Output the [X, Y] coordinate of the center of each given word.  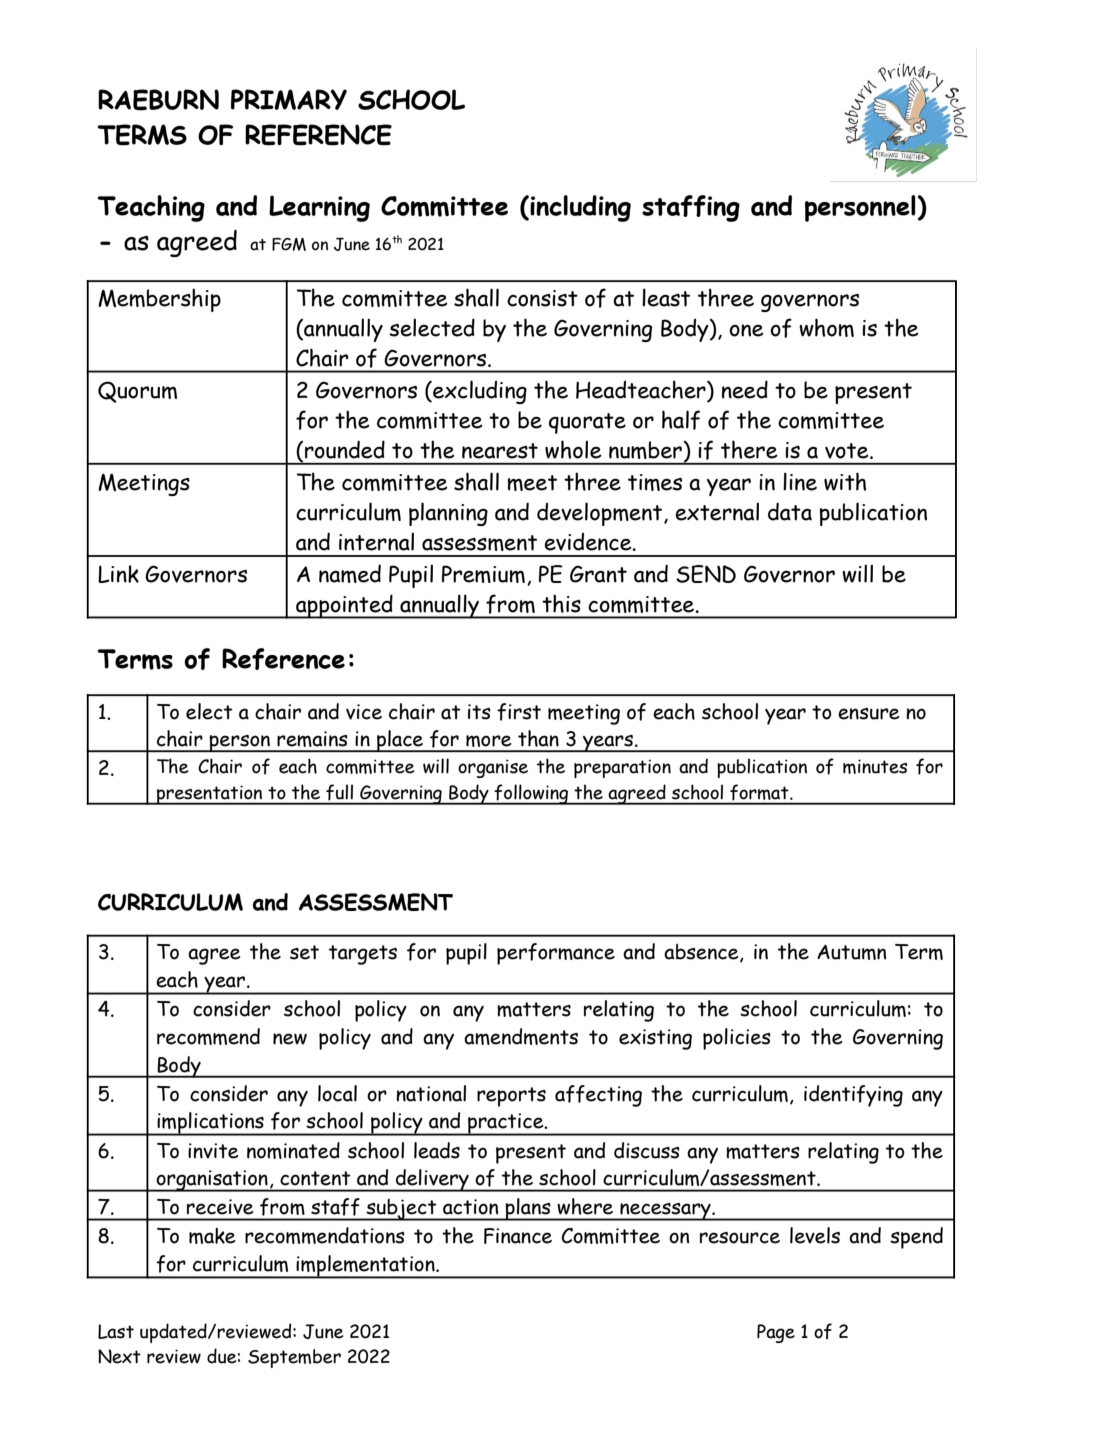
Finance [518, 1236]
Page [776, 1333]
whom [826, 327]
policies [737, 1039]
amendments [521, 1036]
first [519, 712]
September [294, 1358]
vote [848, 451]
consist [542, 298]
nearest [500, 451]
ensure [869, 714]
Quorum [137, 392]
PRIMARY [289, 99]
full [339, 792]
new [290, 1039]
